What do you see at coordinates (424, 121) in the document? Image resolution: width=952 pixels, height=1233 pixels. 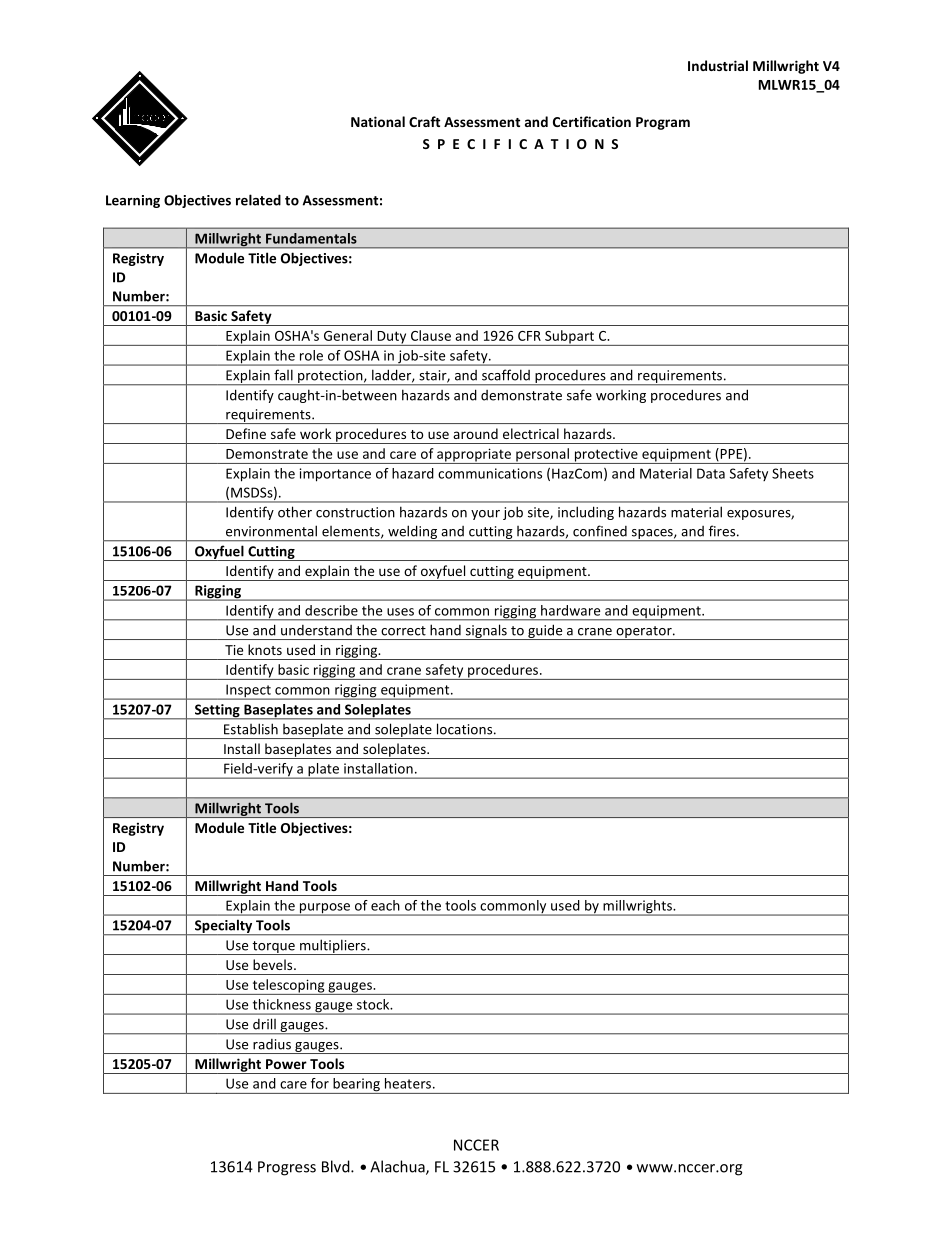 I see `Craft` at bounding box center [424, 121].
